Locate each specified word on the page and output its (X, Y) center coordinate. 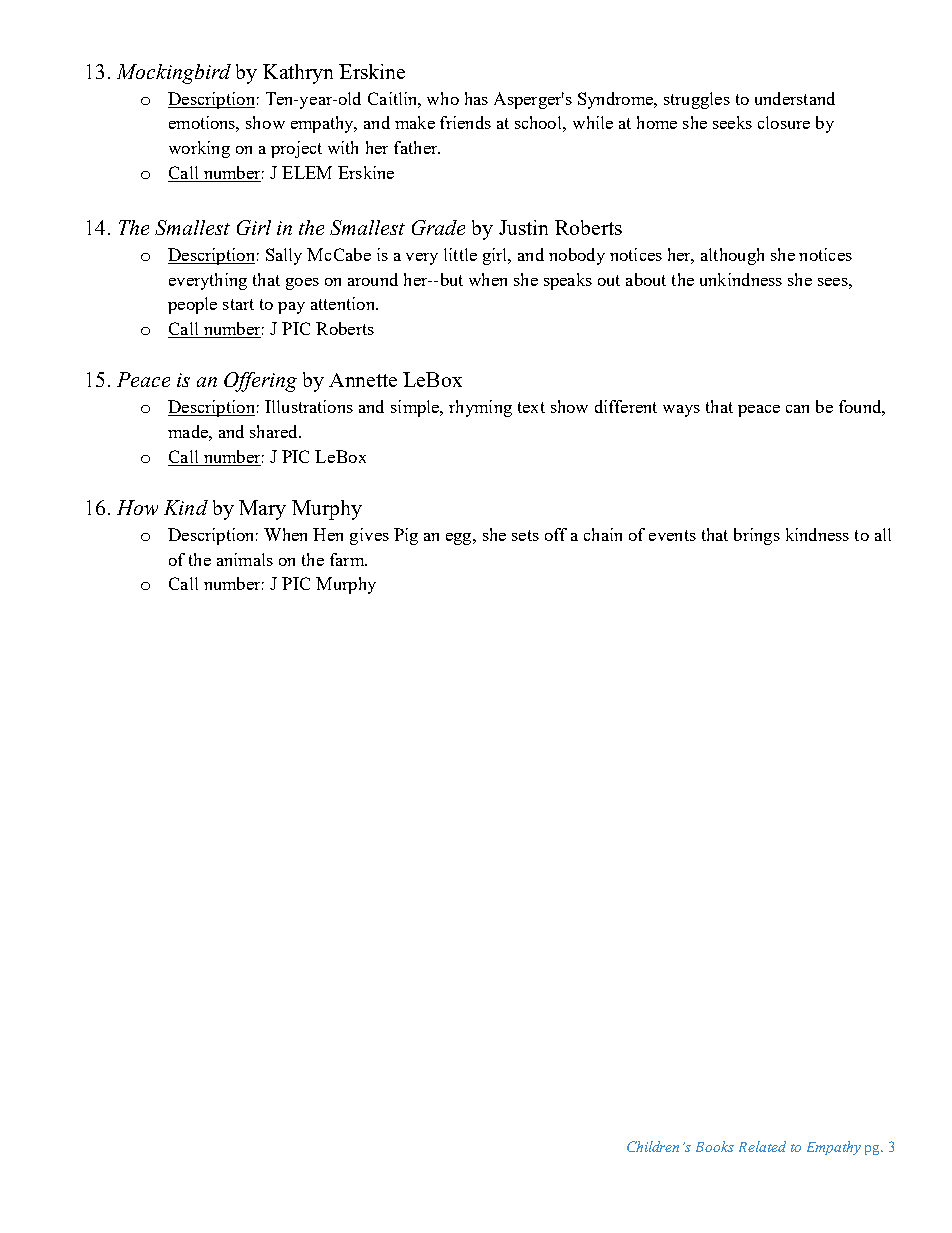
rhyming (480, 408)
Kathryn (298, 74)
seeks (732, 122)
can (797, 409)
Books (715, 1146)
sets (525, 535)
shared (275, 431)
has (476, 98)
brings (757, 536)
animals (245, 559)
